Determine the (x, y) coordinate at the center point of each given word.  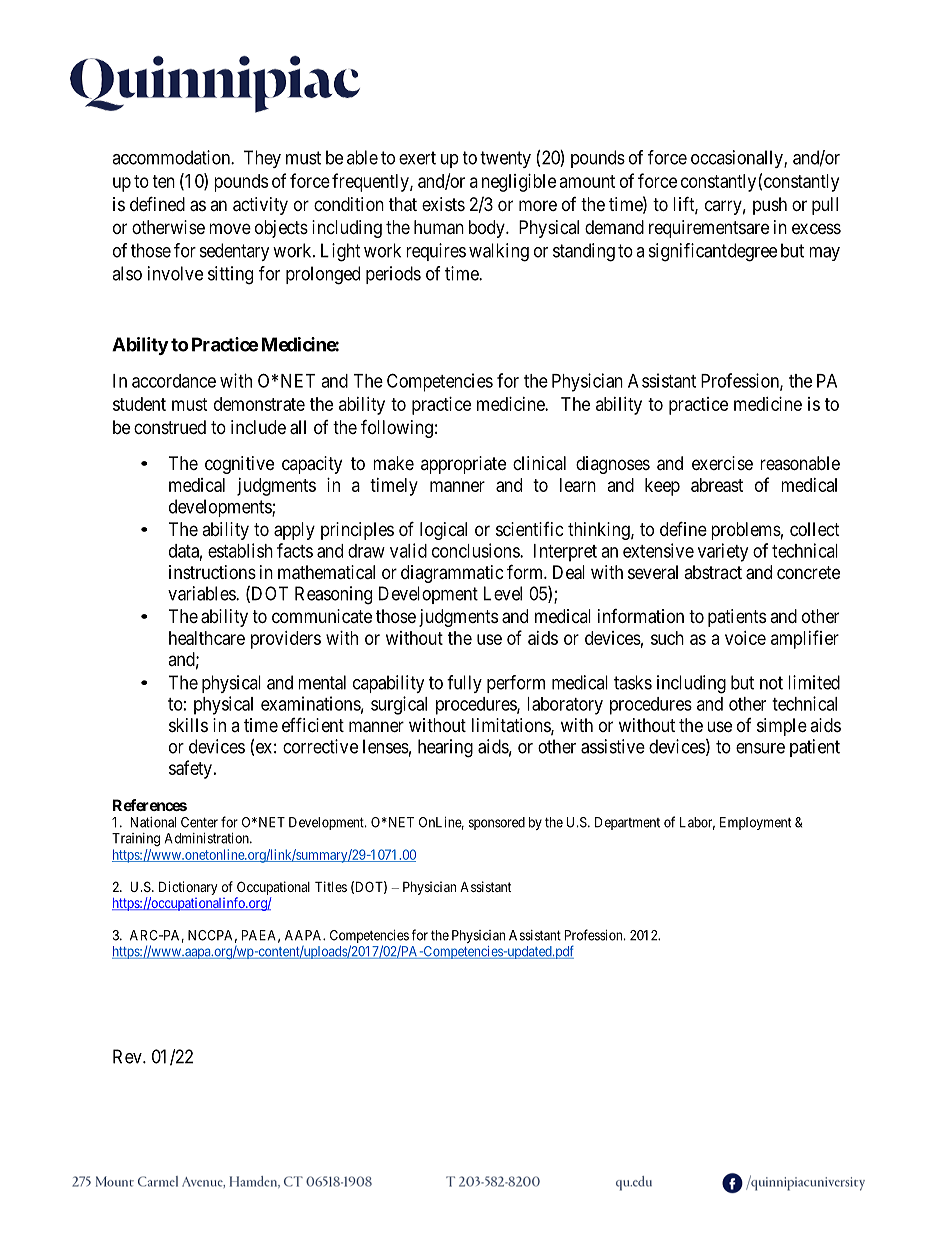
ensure (760, 748)
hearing (445, 748)
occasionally (738, 159)
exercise (722, 463)
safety (190, 769)
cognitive (239, 465)
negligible (519, 183)
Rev (128, 1056)
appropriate (463, 465)
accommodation (172, 157)
